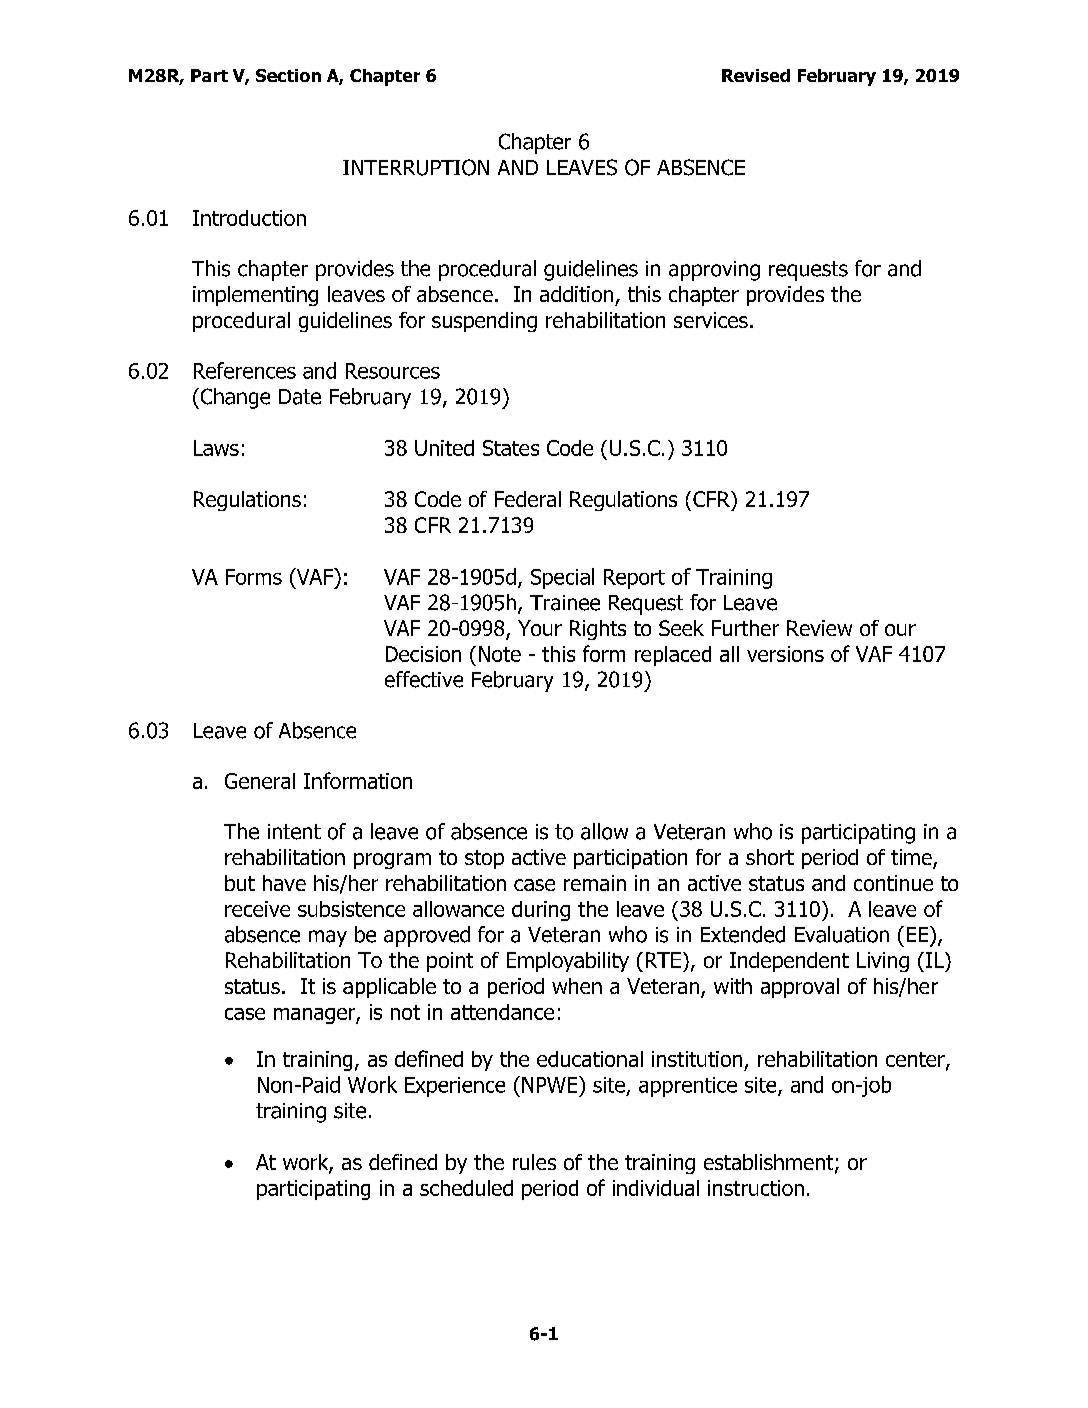 The image size is (1088, 1408). I want to click on scheduled, so click(466, 1188).
